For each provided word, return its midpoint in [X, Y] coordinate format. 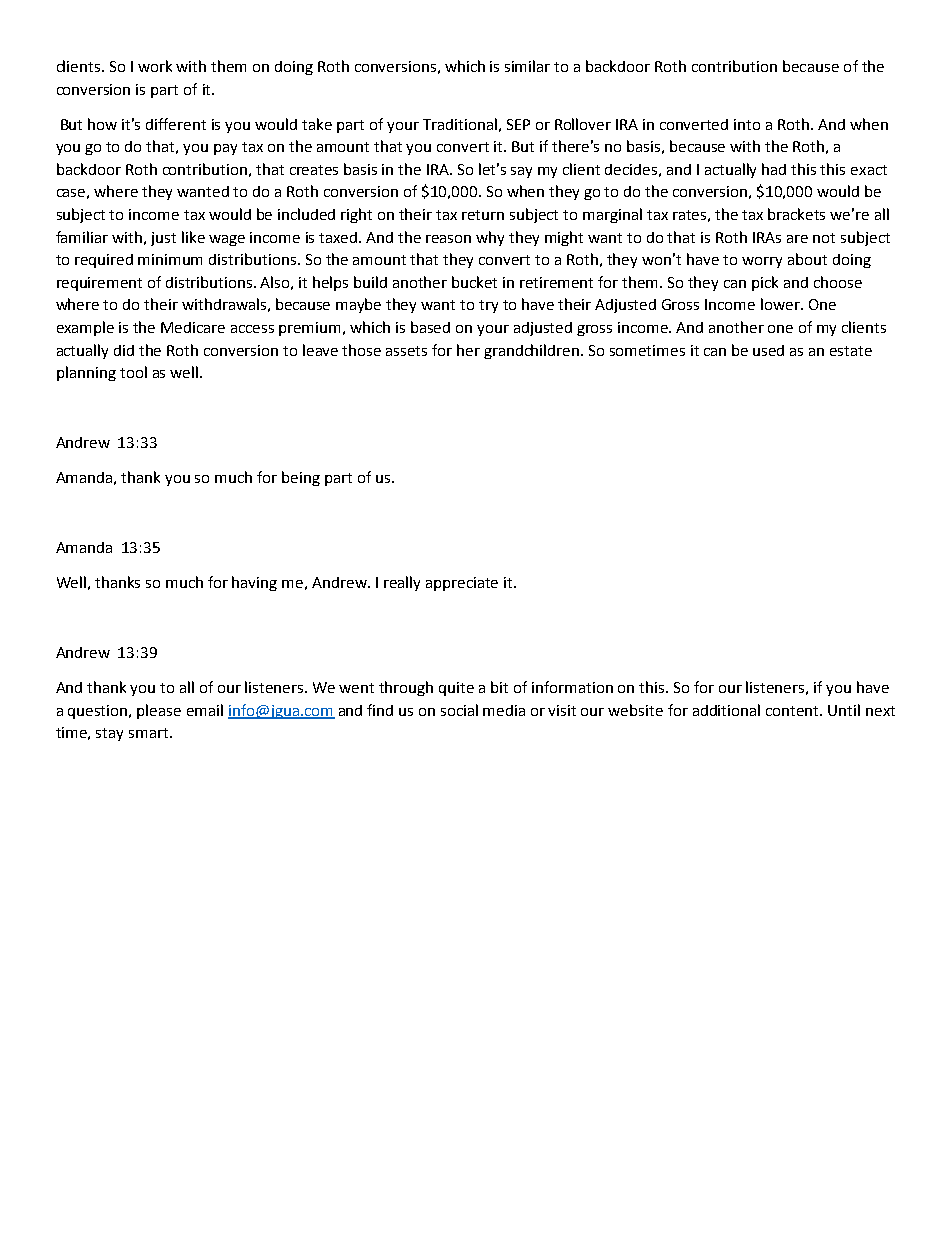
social [459, 710]
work [155, 66]
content [794, 711]
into [747, 124]
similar [527, 66]
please [159, 711]
